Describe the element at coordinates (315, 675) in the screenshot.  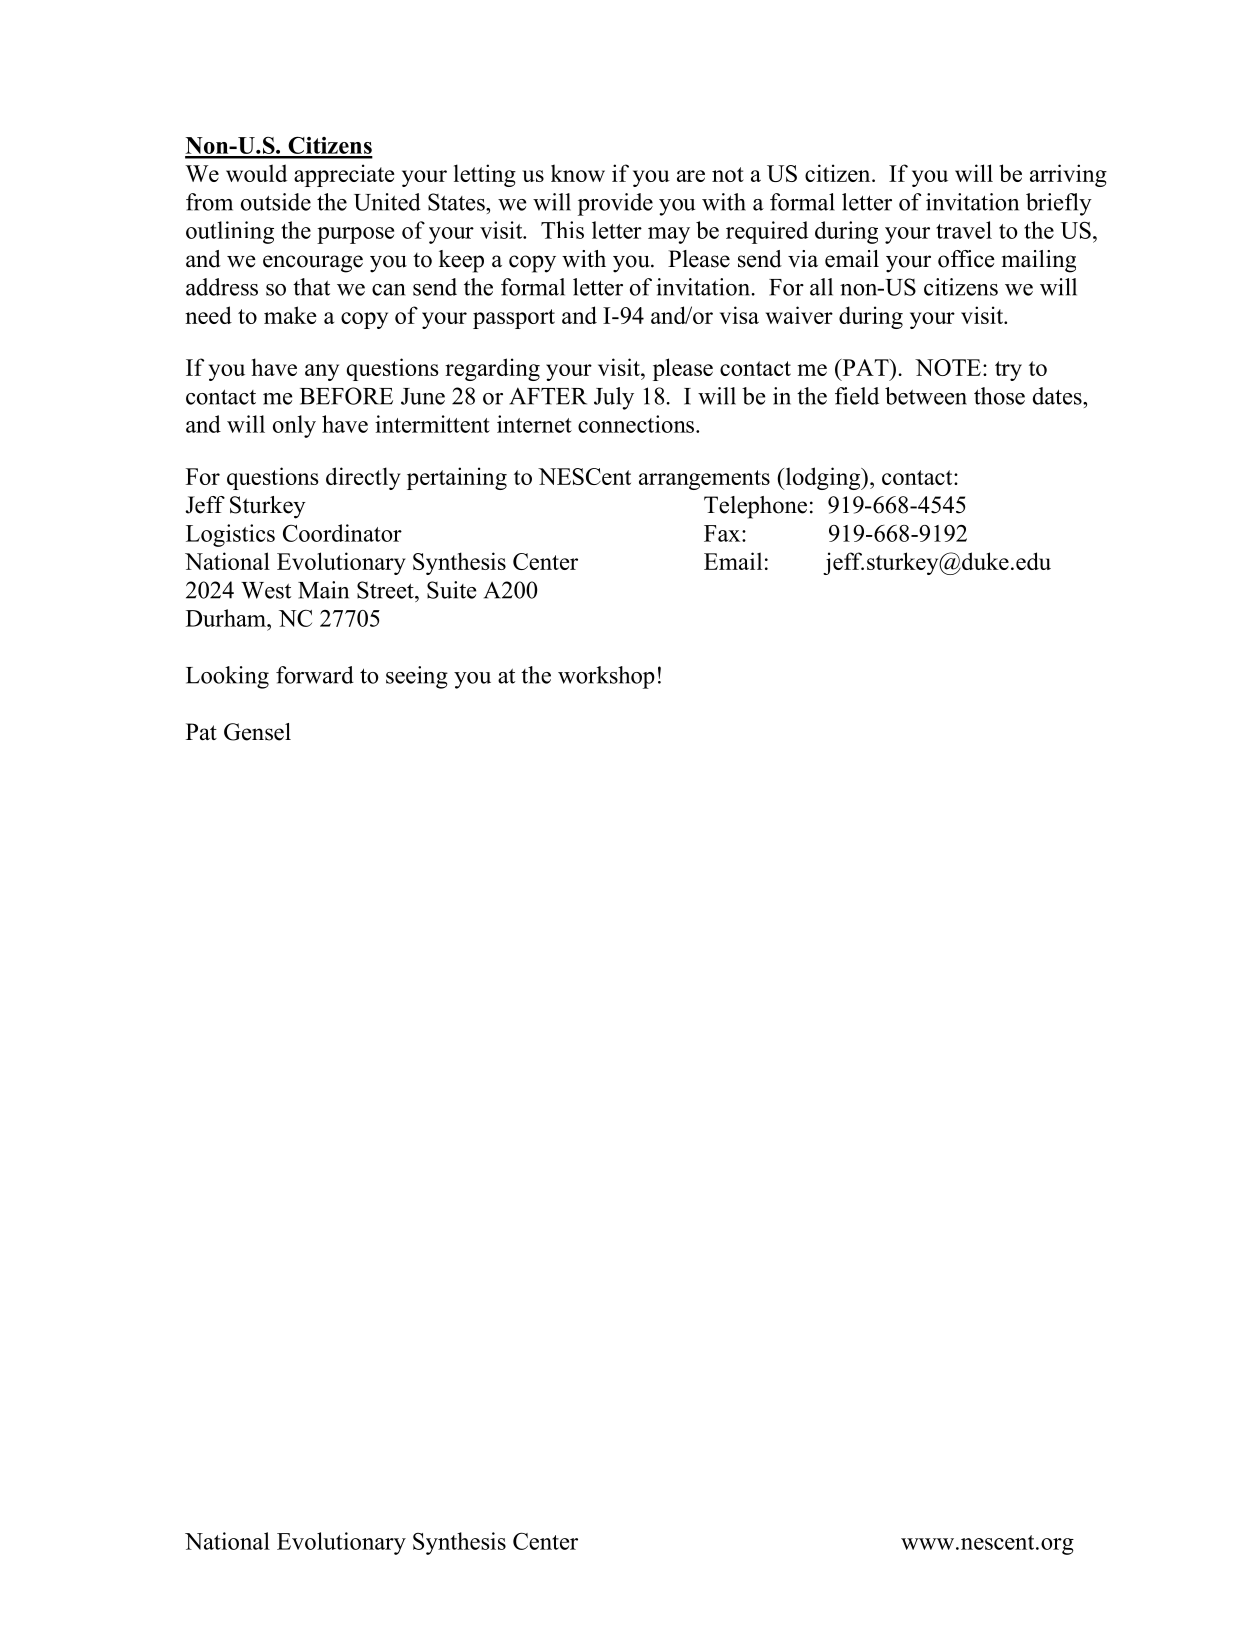
I see `forward` at that location.
